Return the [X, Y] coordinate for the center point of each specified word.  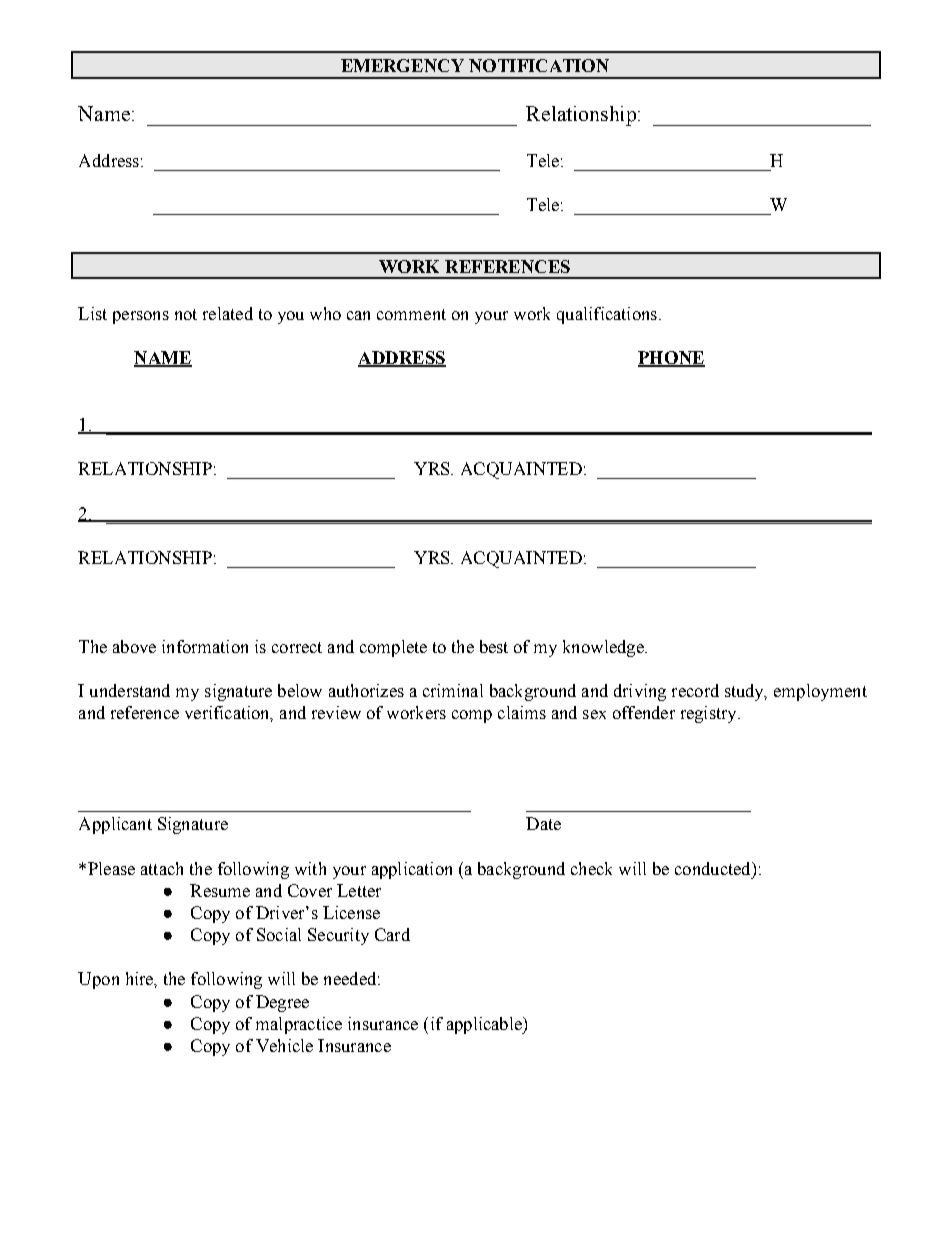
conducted [714, 868]
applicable [485, 1025]
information [205, 646]
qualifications [607, 315]
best [494, 646]
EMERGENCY [402, 65]
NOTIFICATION [539, 65]
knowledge [604, 648]
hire [140, 978]
